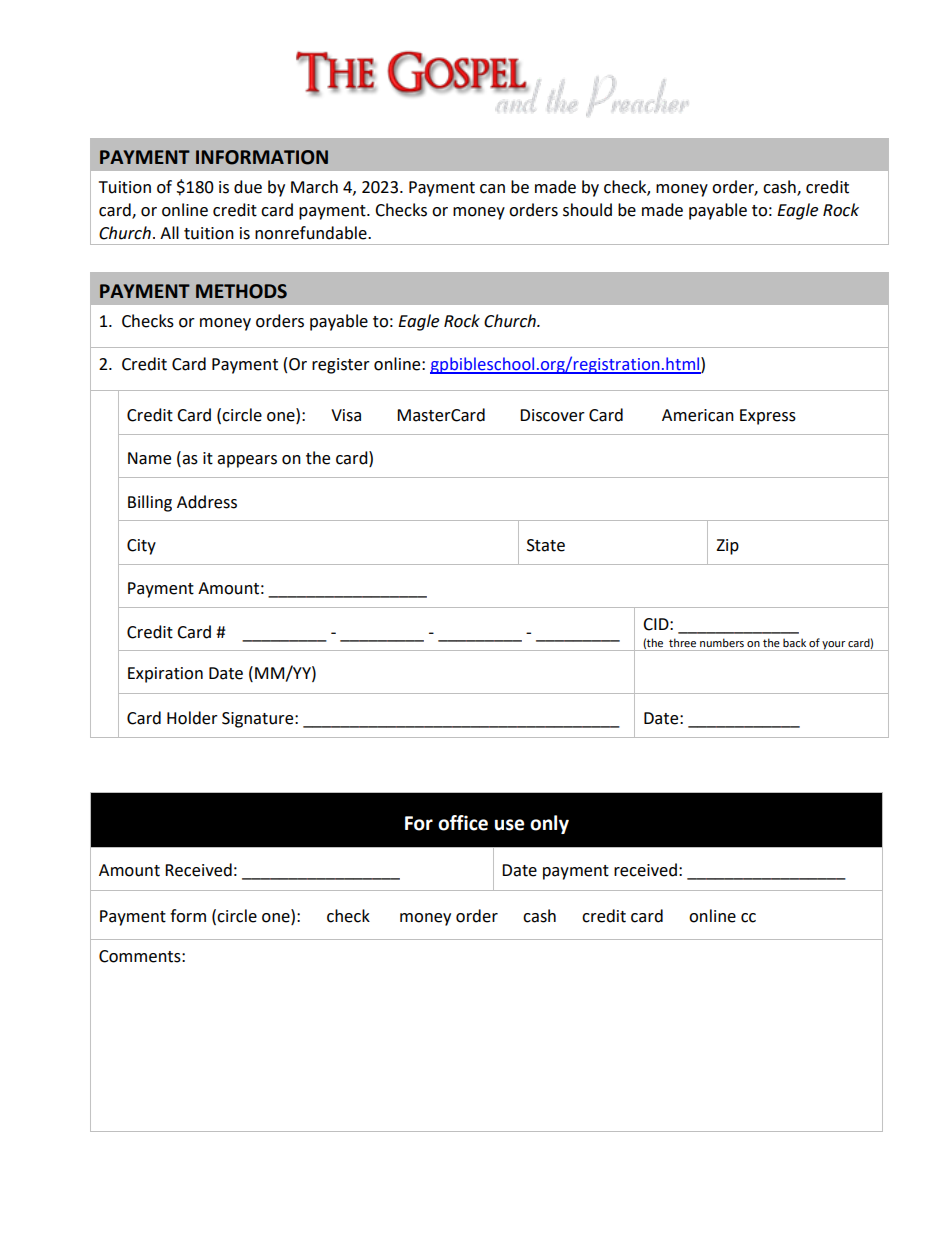 This page has width=952, height=1233. I want to click on should, so click(587, 210).
